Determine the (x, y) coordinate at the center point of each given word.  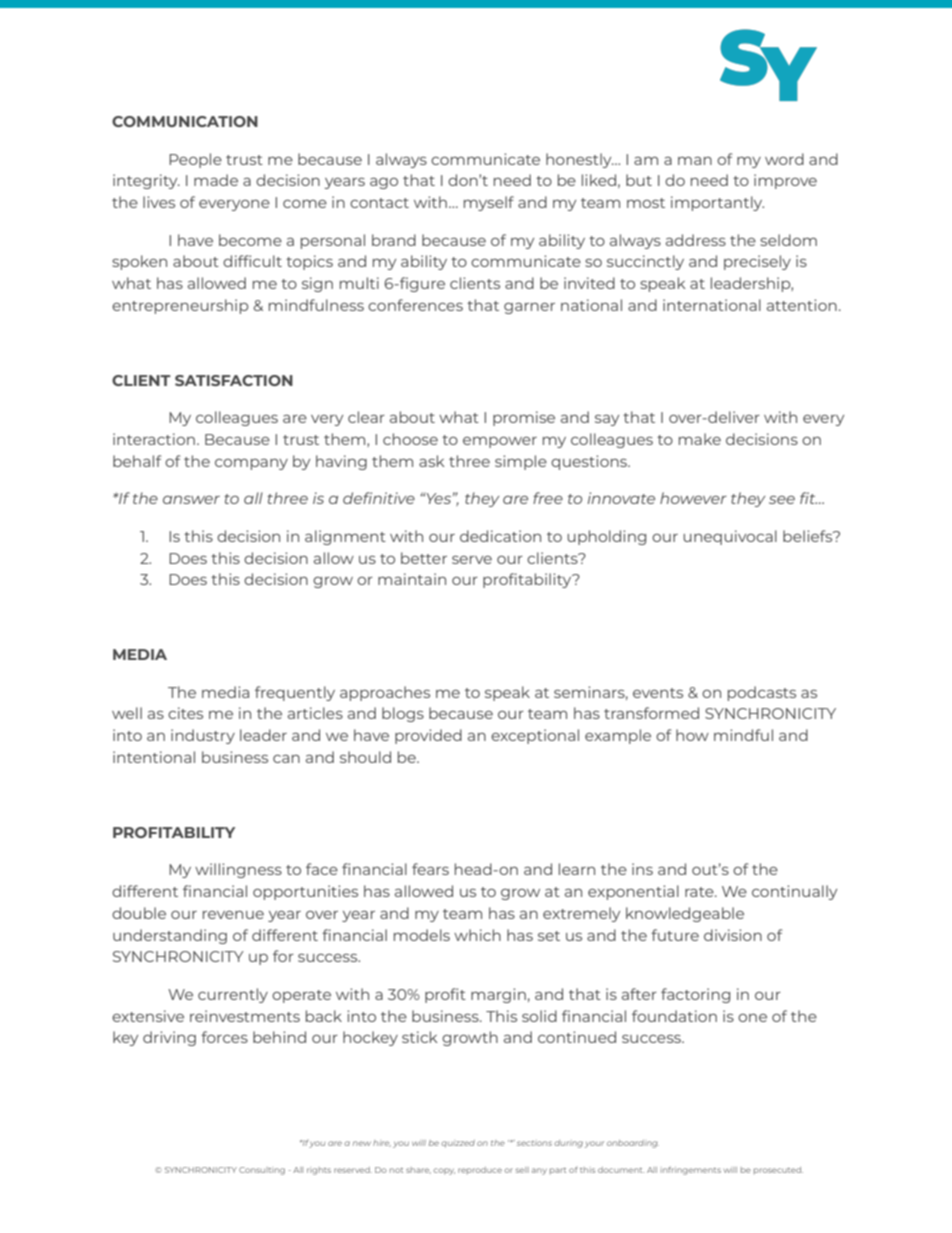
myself (489, 203)
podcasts (762, 693)
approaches (385, 693)
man (695, 161)
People (195, 160)
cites (185, 713)
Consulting (262, 1171)
